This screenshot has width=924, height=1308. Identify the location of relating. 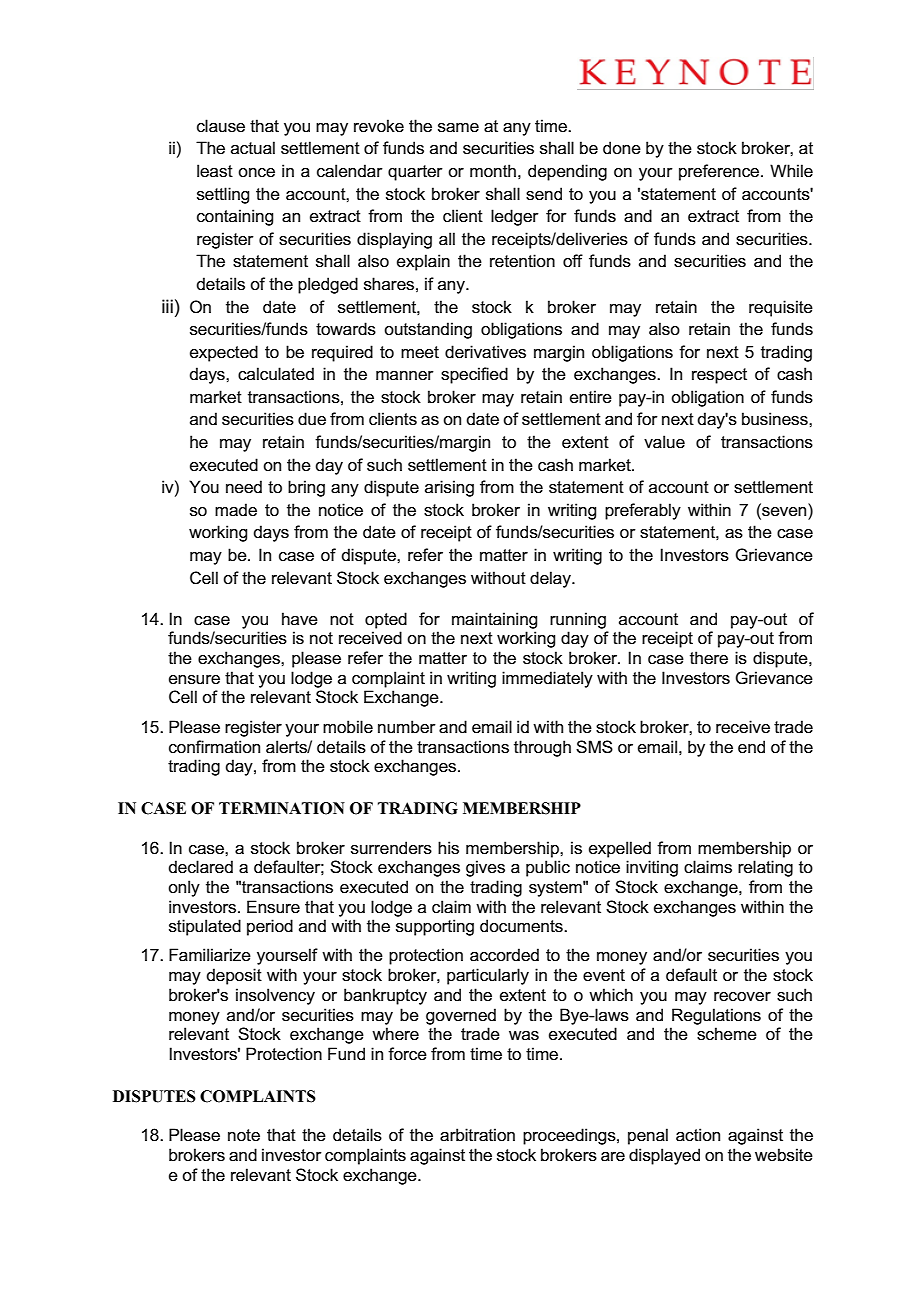
(765, 868).
